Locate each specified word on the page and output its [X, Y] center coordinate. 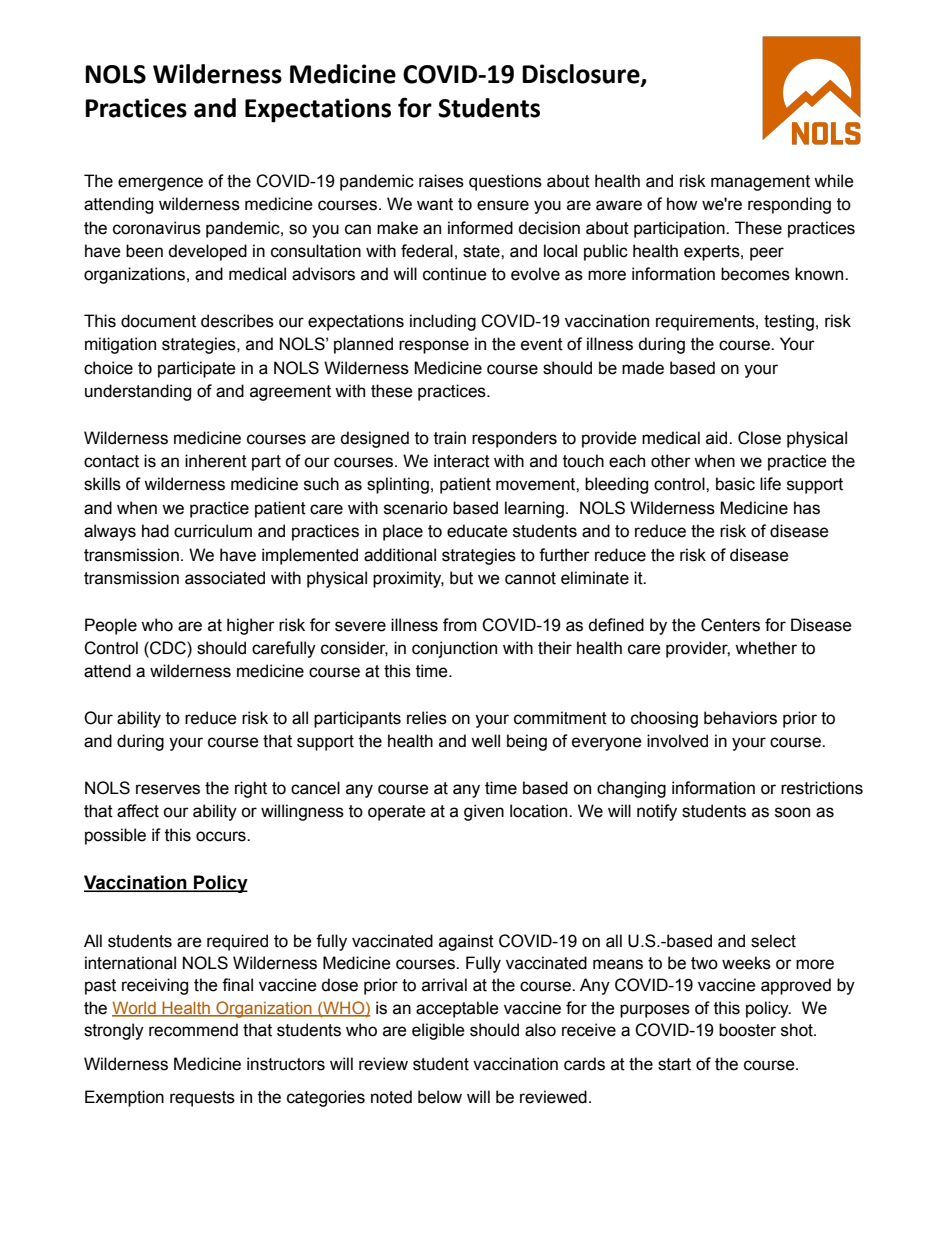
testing [789, 322]
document [158, 321]
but [461, 578]
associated [225, 578]
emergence [160, 184]
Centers [730, 625]
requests [202, 1099]
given [484, 812]
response [434, 347]
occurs [222, 836]
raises [441, 181]
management [760, 183]
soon [792, 812]
